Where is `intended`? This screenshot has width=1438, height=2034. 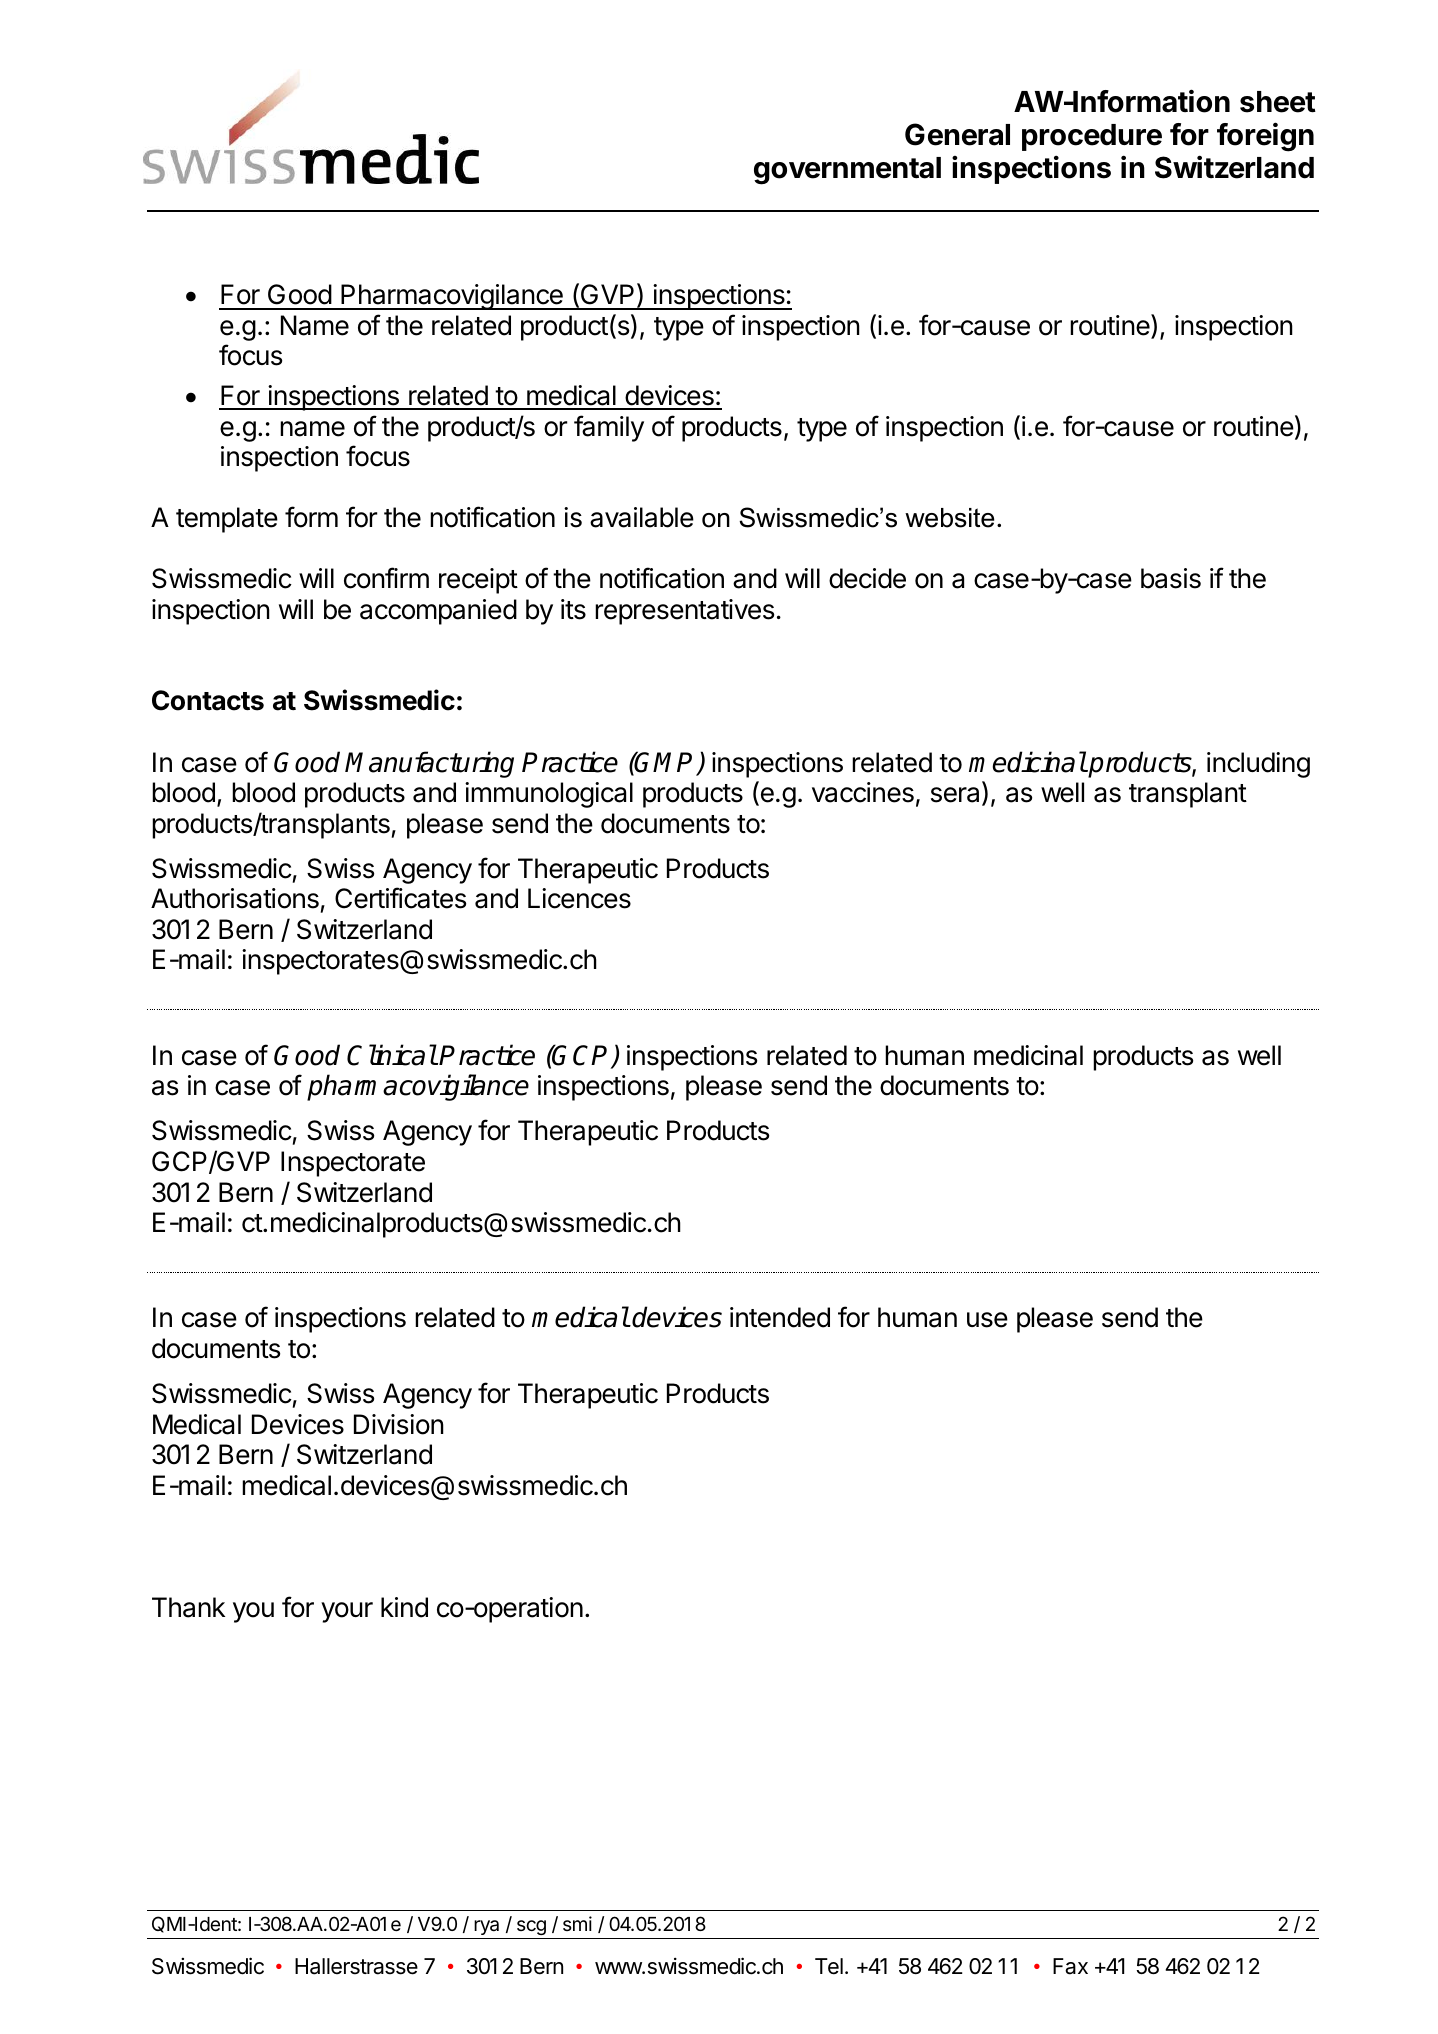
intended is located at coordinates (780, 1317).
